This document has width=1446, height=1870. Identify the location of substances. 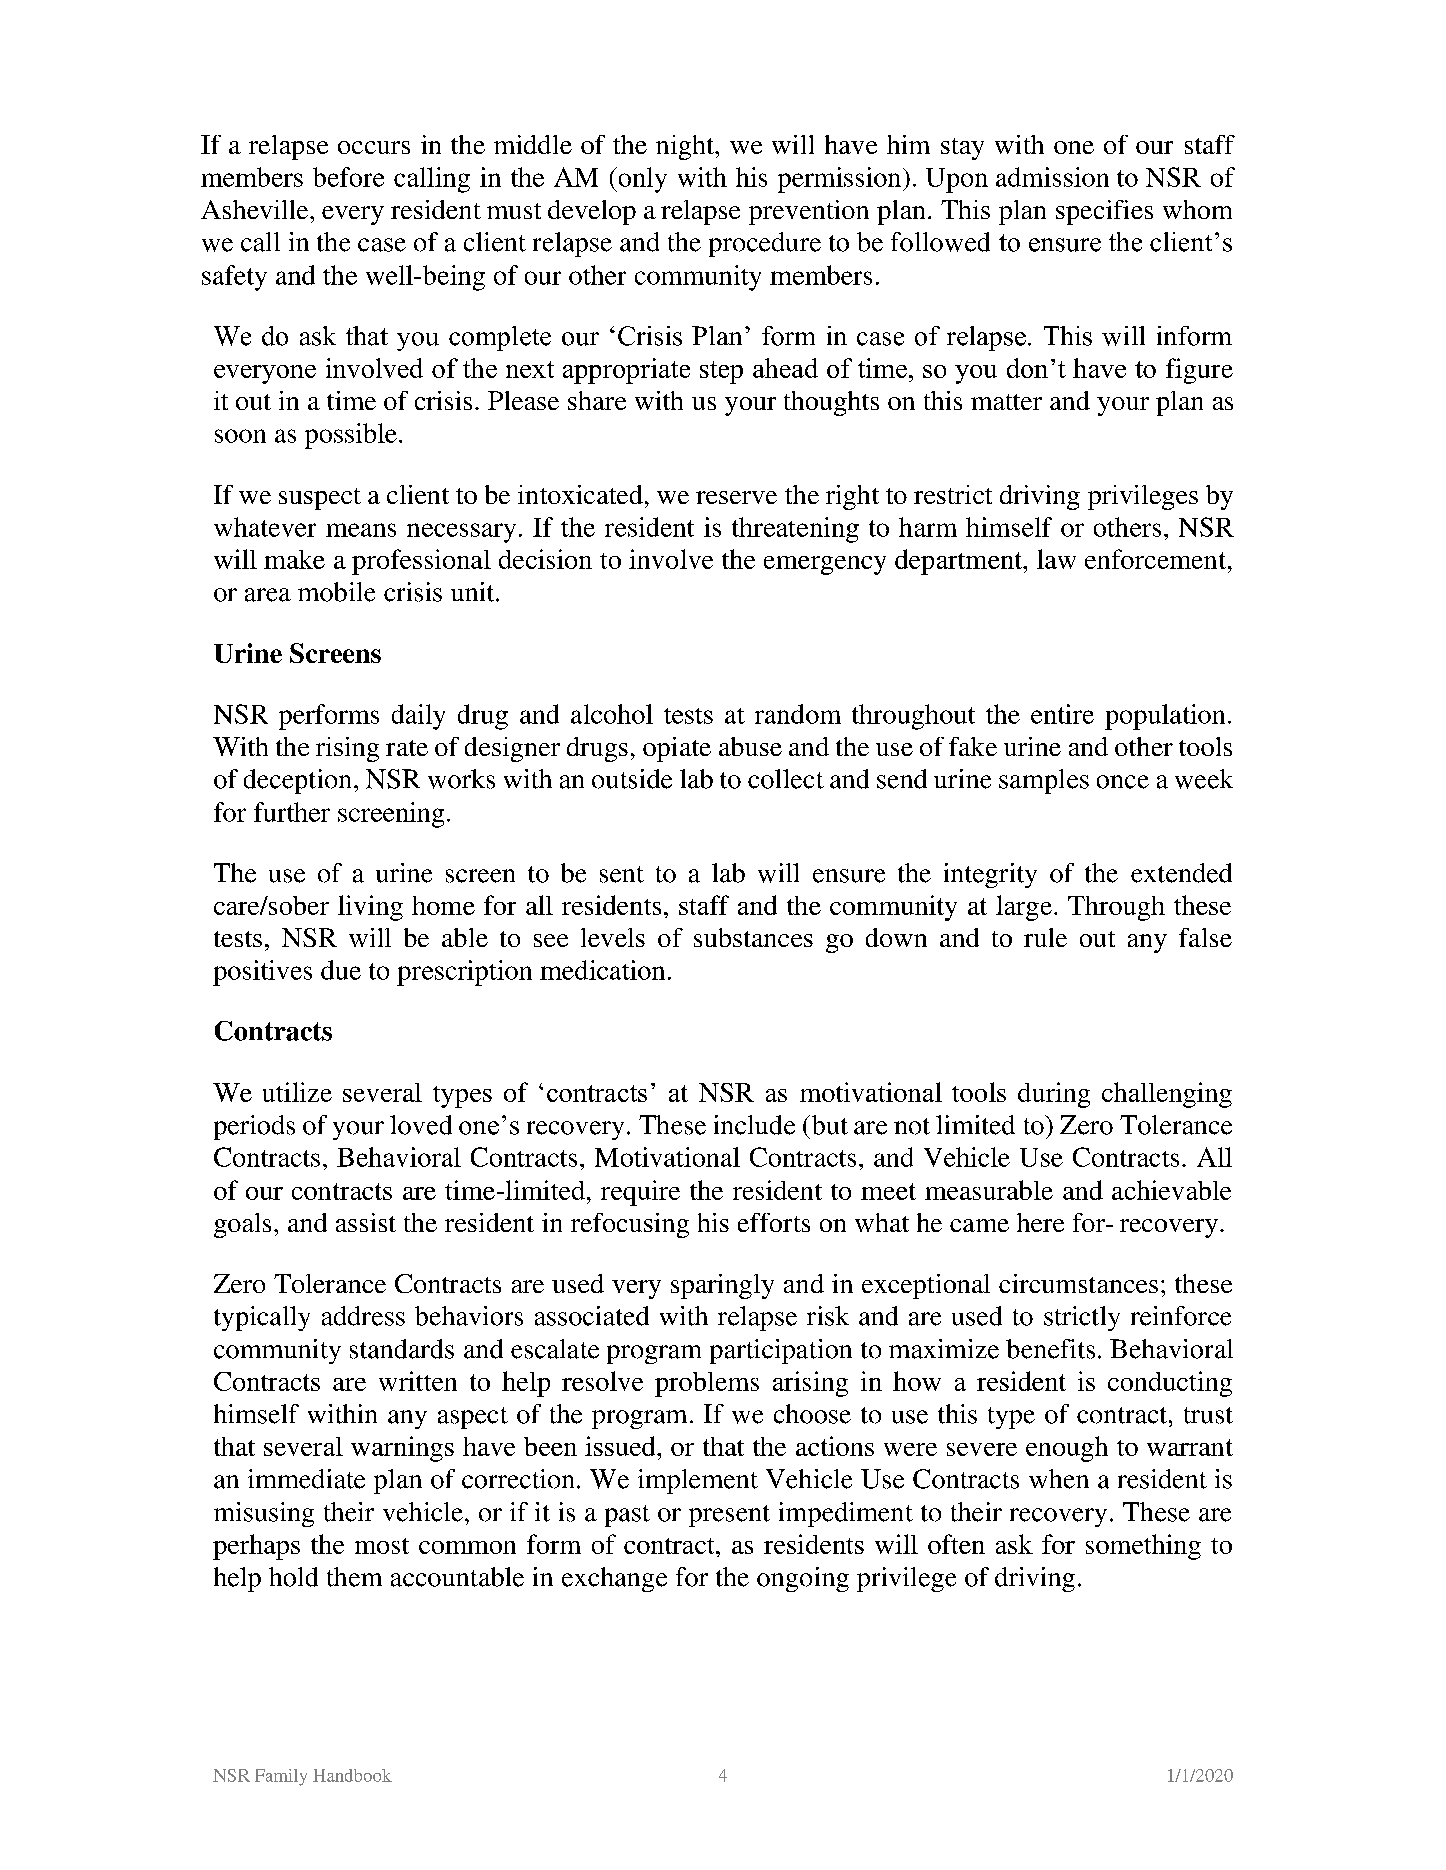
(753, 937).
